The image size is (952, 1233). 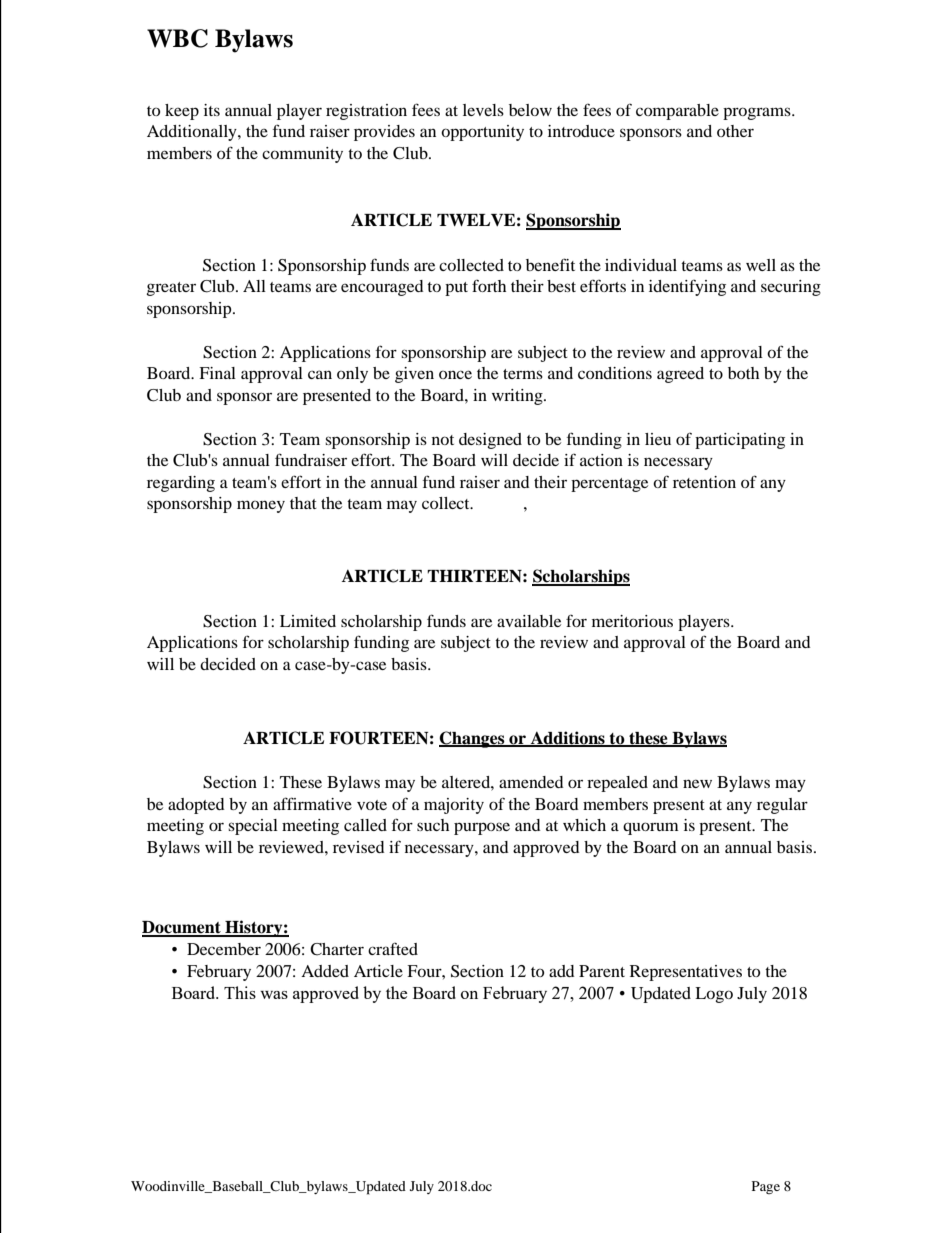 What do you see at coordinates (483, 110) in the screenshot?
I see `levels` at bounding box center [483, 110].
